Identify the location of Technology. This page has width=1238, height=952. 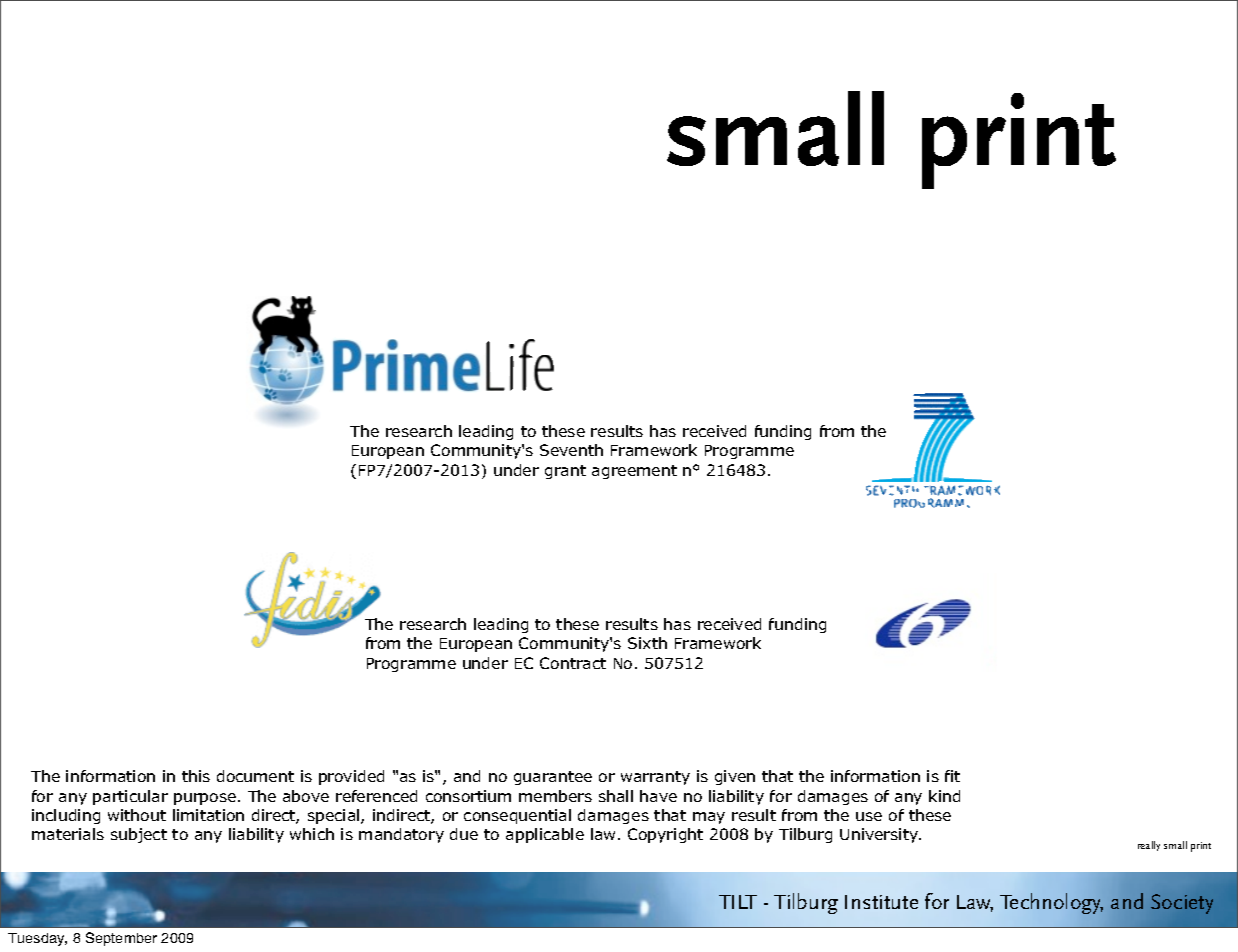
(1051, 903).
